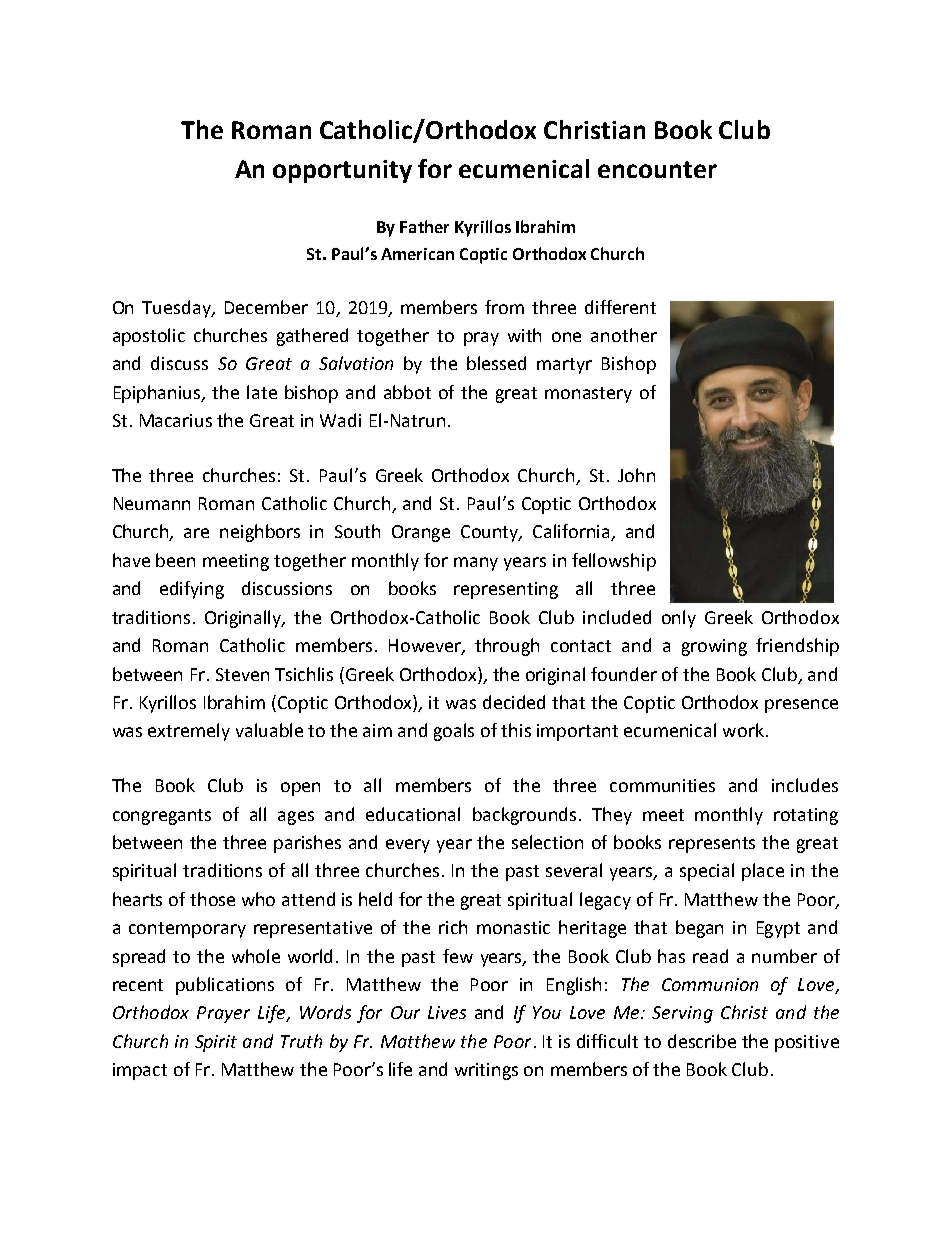 The width and height of the screenshot is (952, 1233). I want to click on growing, so click(714, 647).
